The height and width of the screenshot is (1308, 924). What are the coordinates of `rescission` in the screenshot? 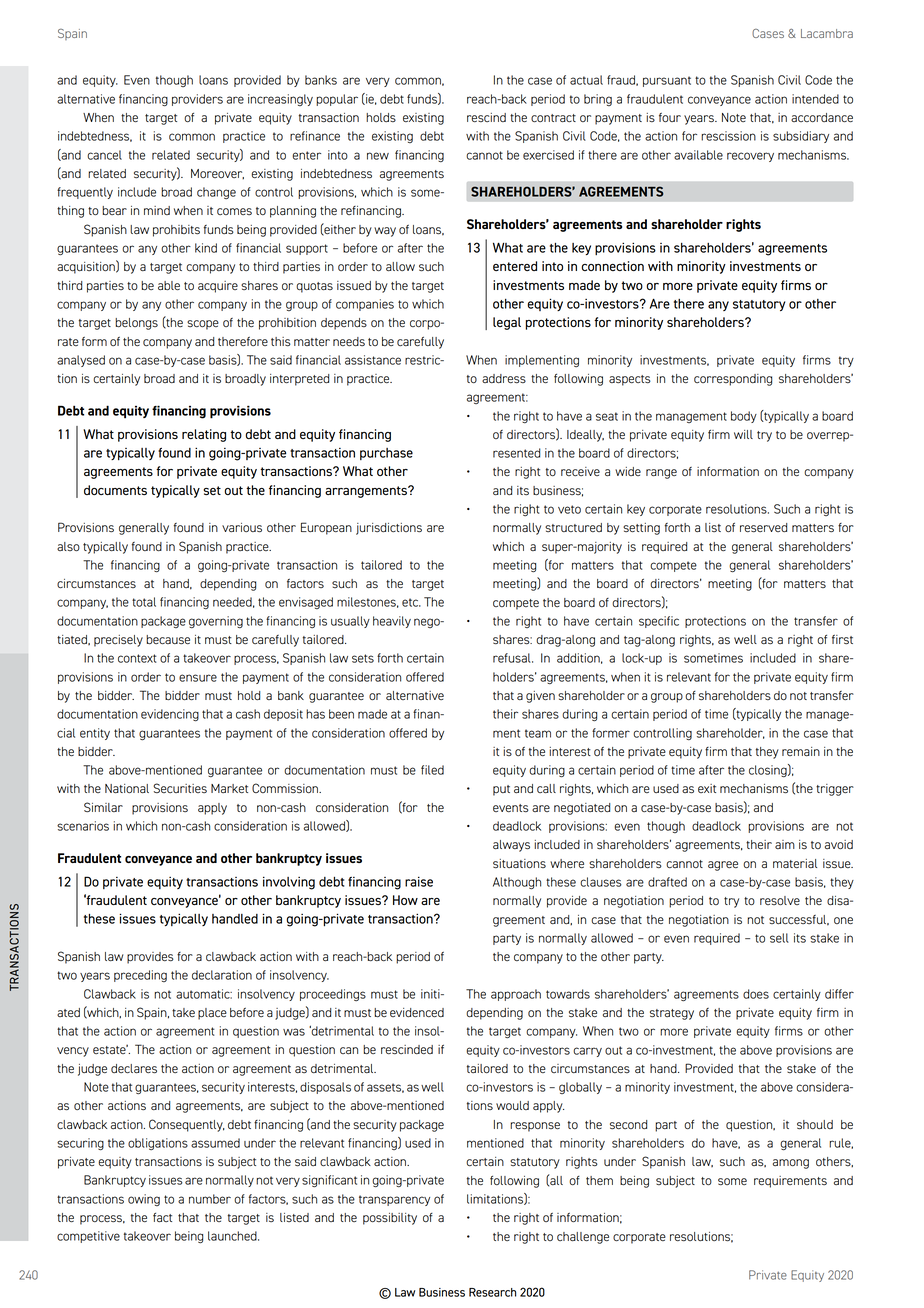 It's located at (728, 136).
